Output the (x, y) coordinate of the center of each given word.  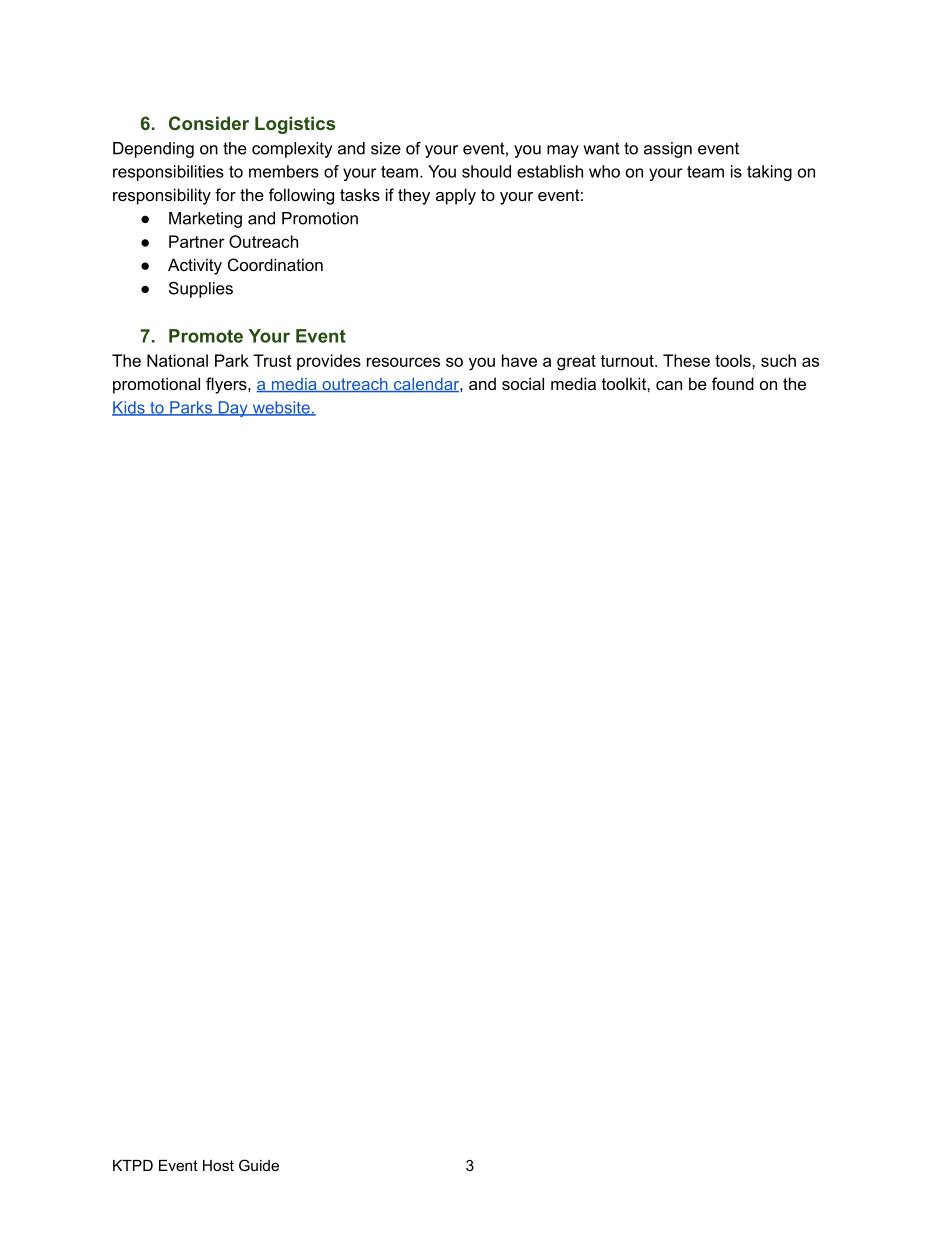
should (486, 171)
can (669, 385)
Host (218, 1165)
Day (233, 409)
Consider (209, 123)
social (523, 383)
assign (668, 150)
